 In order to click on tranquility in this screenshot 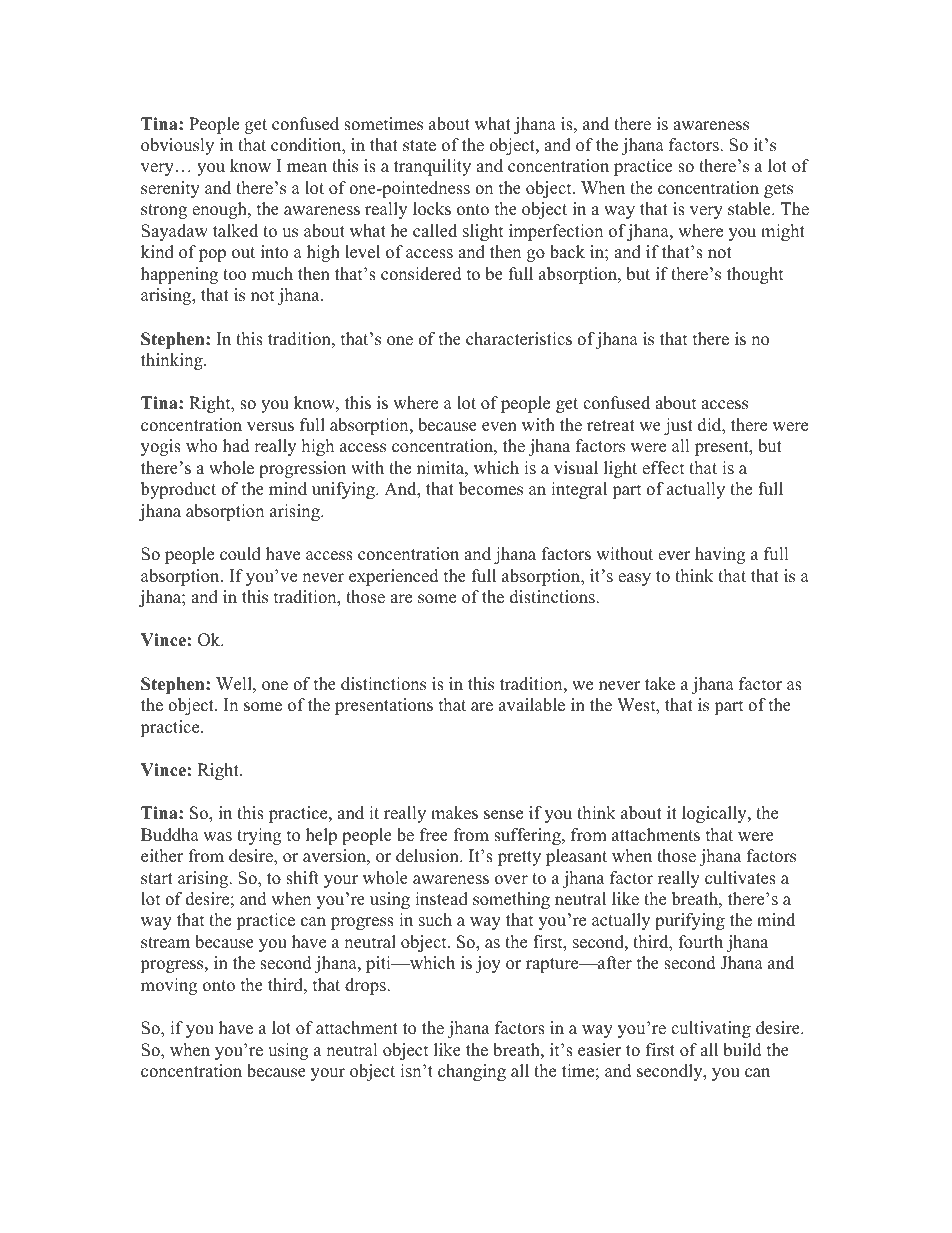, I will do `click(432, 167)`.
